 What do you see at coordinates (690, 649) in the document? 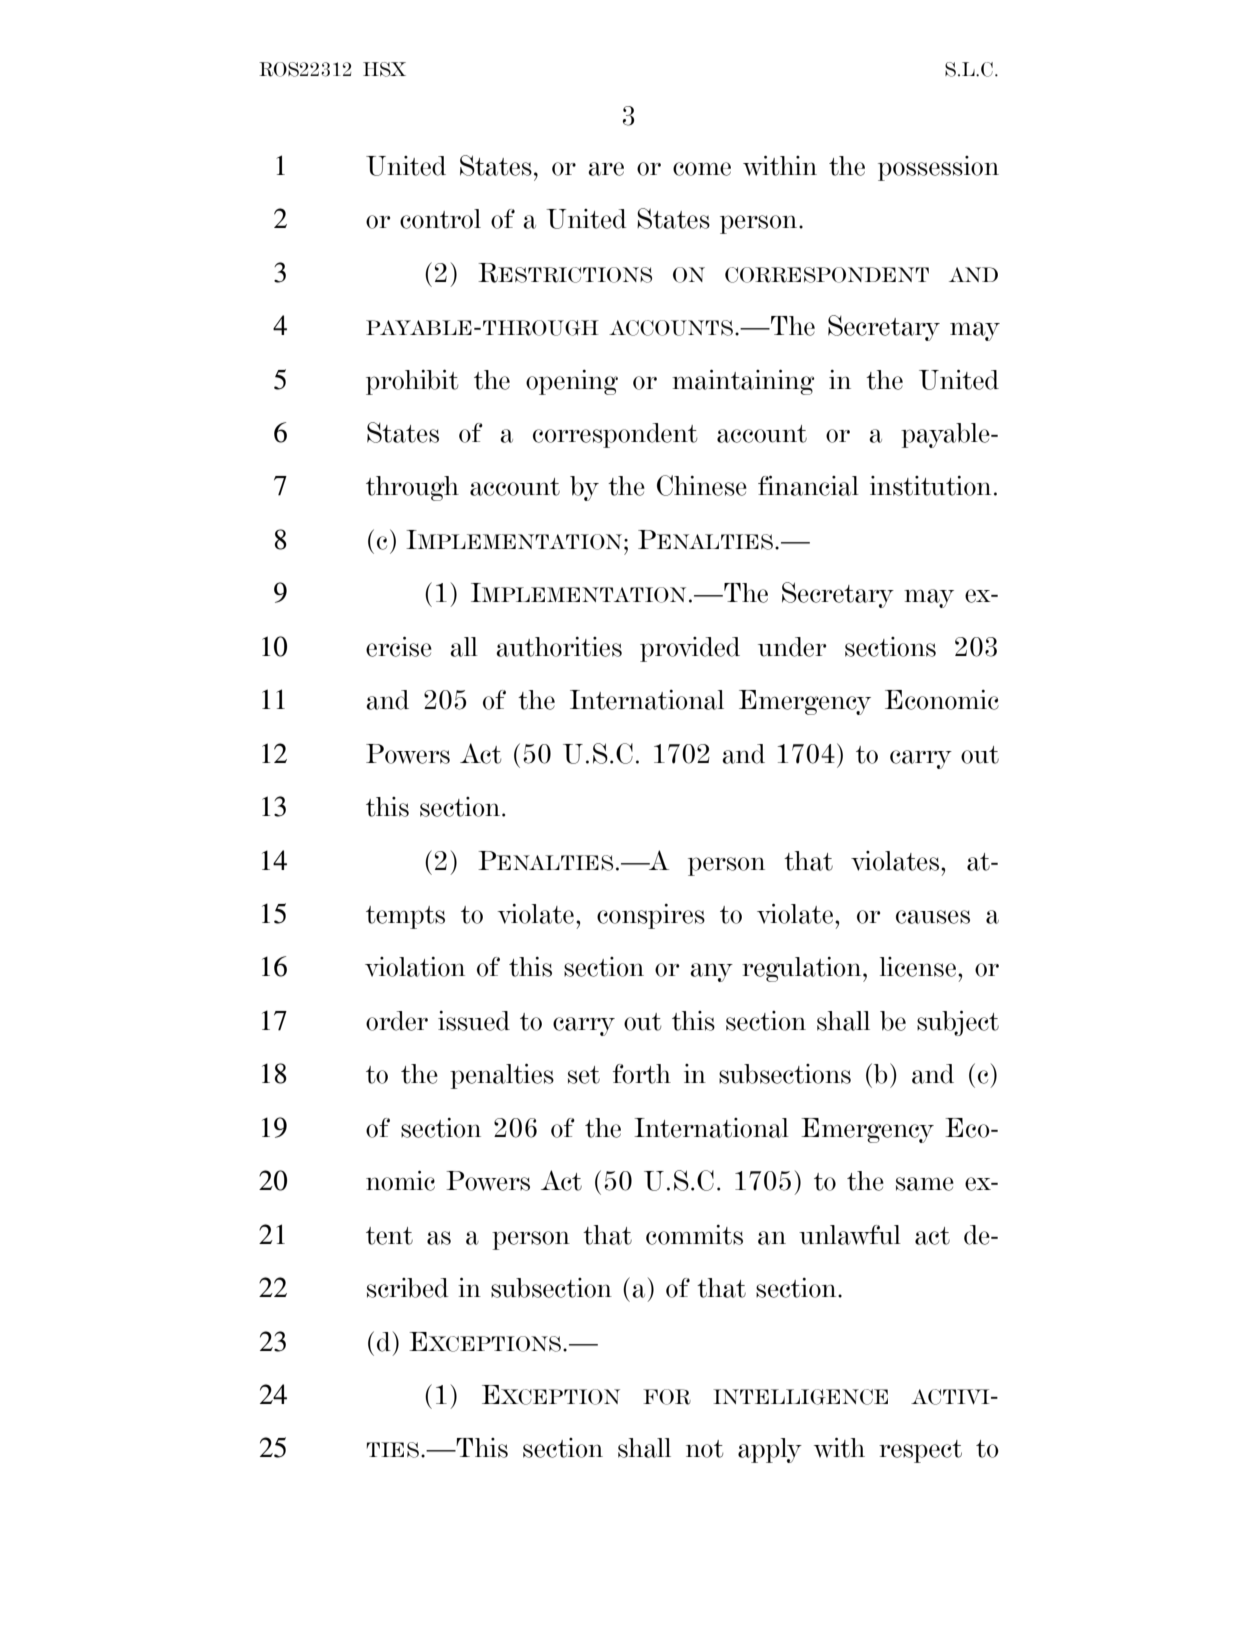
I see `provided` at bounding box center [690, 649].
